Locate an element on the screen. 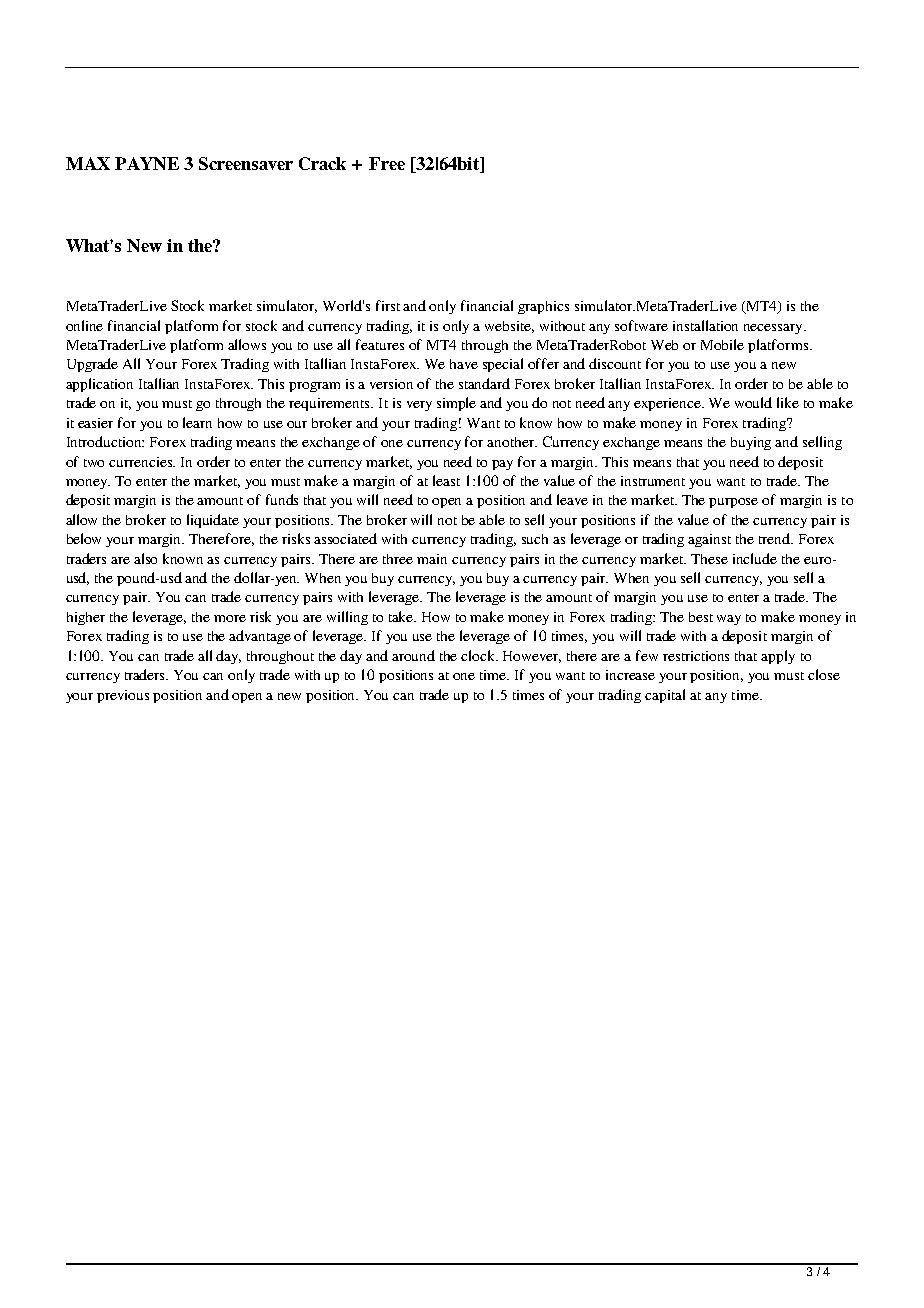 This screenshot has width=924, height=1308. graphics is located at coordinates (543, 307).
